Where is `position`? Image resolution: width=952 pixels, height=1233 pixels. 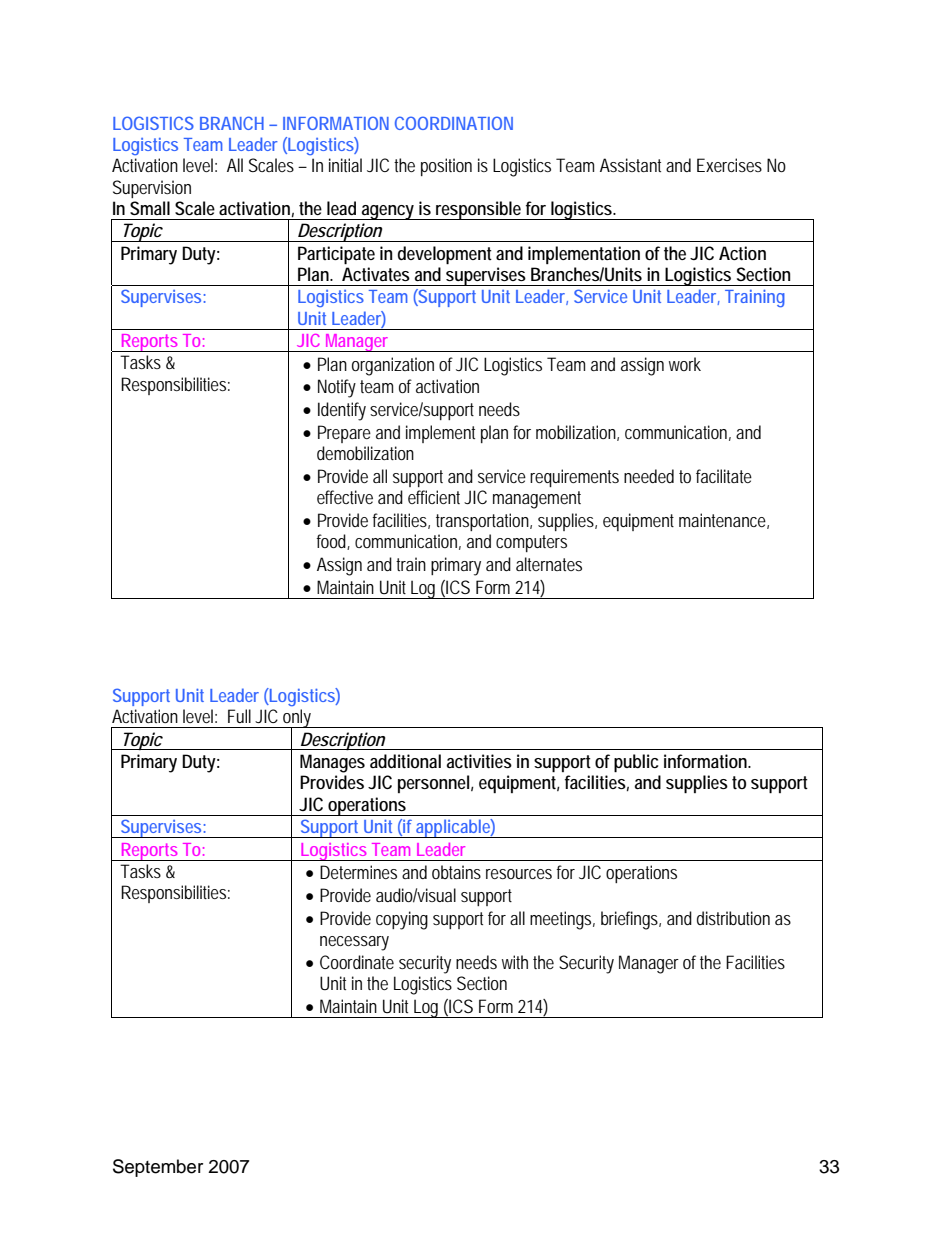 position is located at coordinates (446, 167).
